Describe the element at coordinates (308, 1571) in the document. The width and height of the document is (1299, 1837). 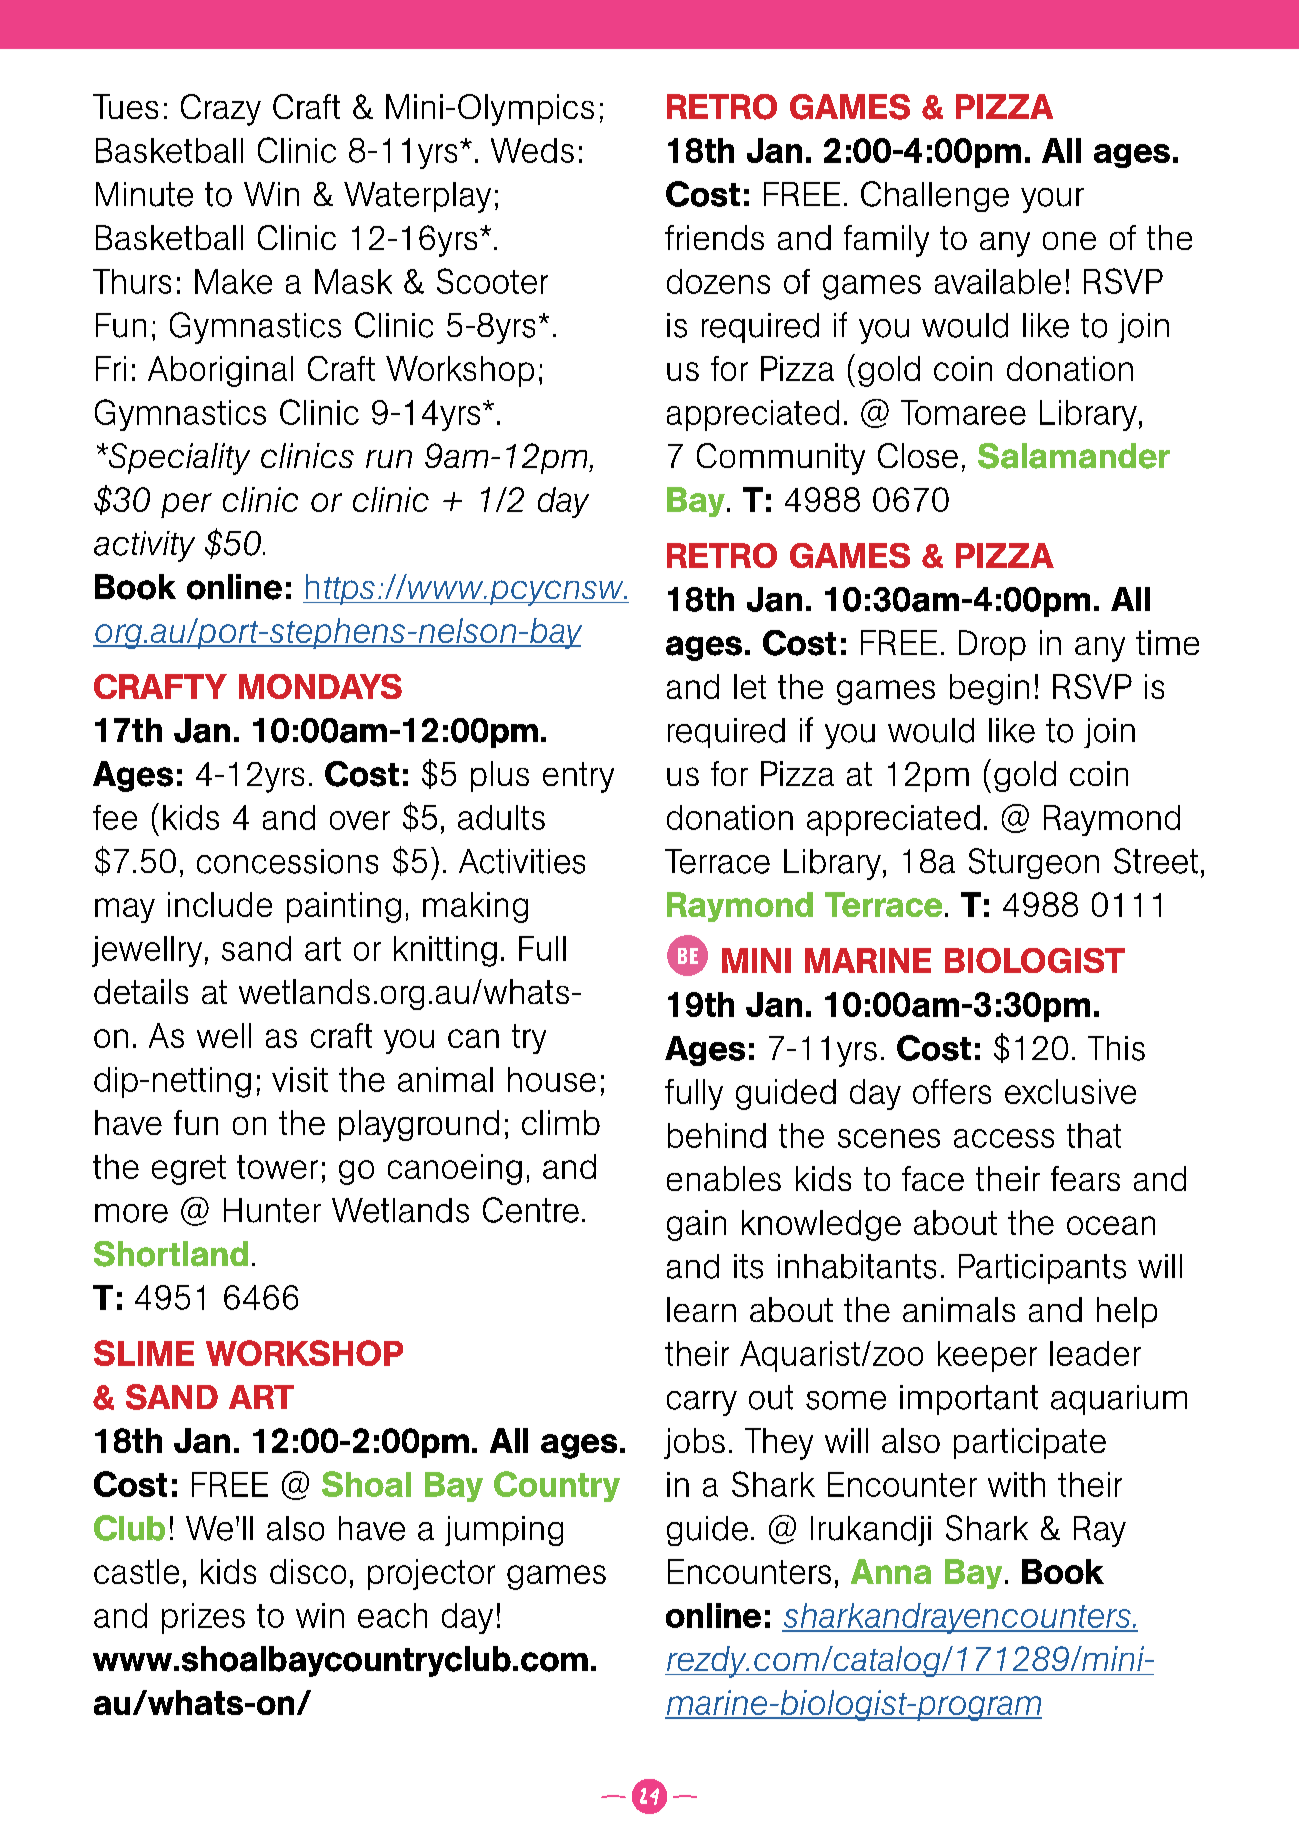
I see `disco` at that location.
